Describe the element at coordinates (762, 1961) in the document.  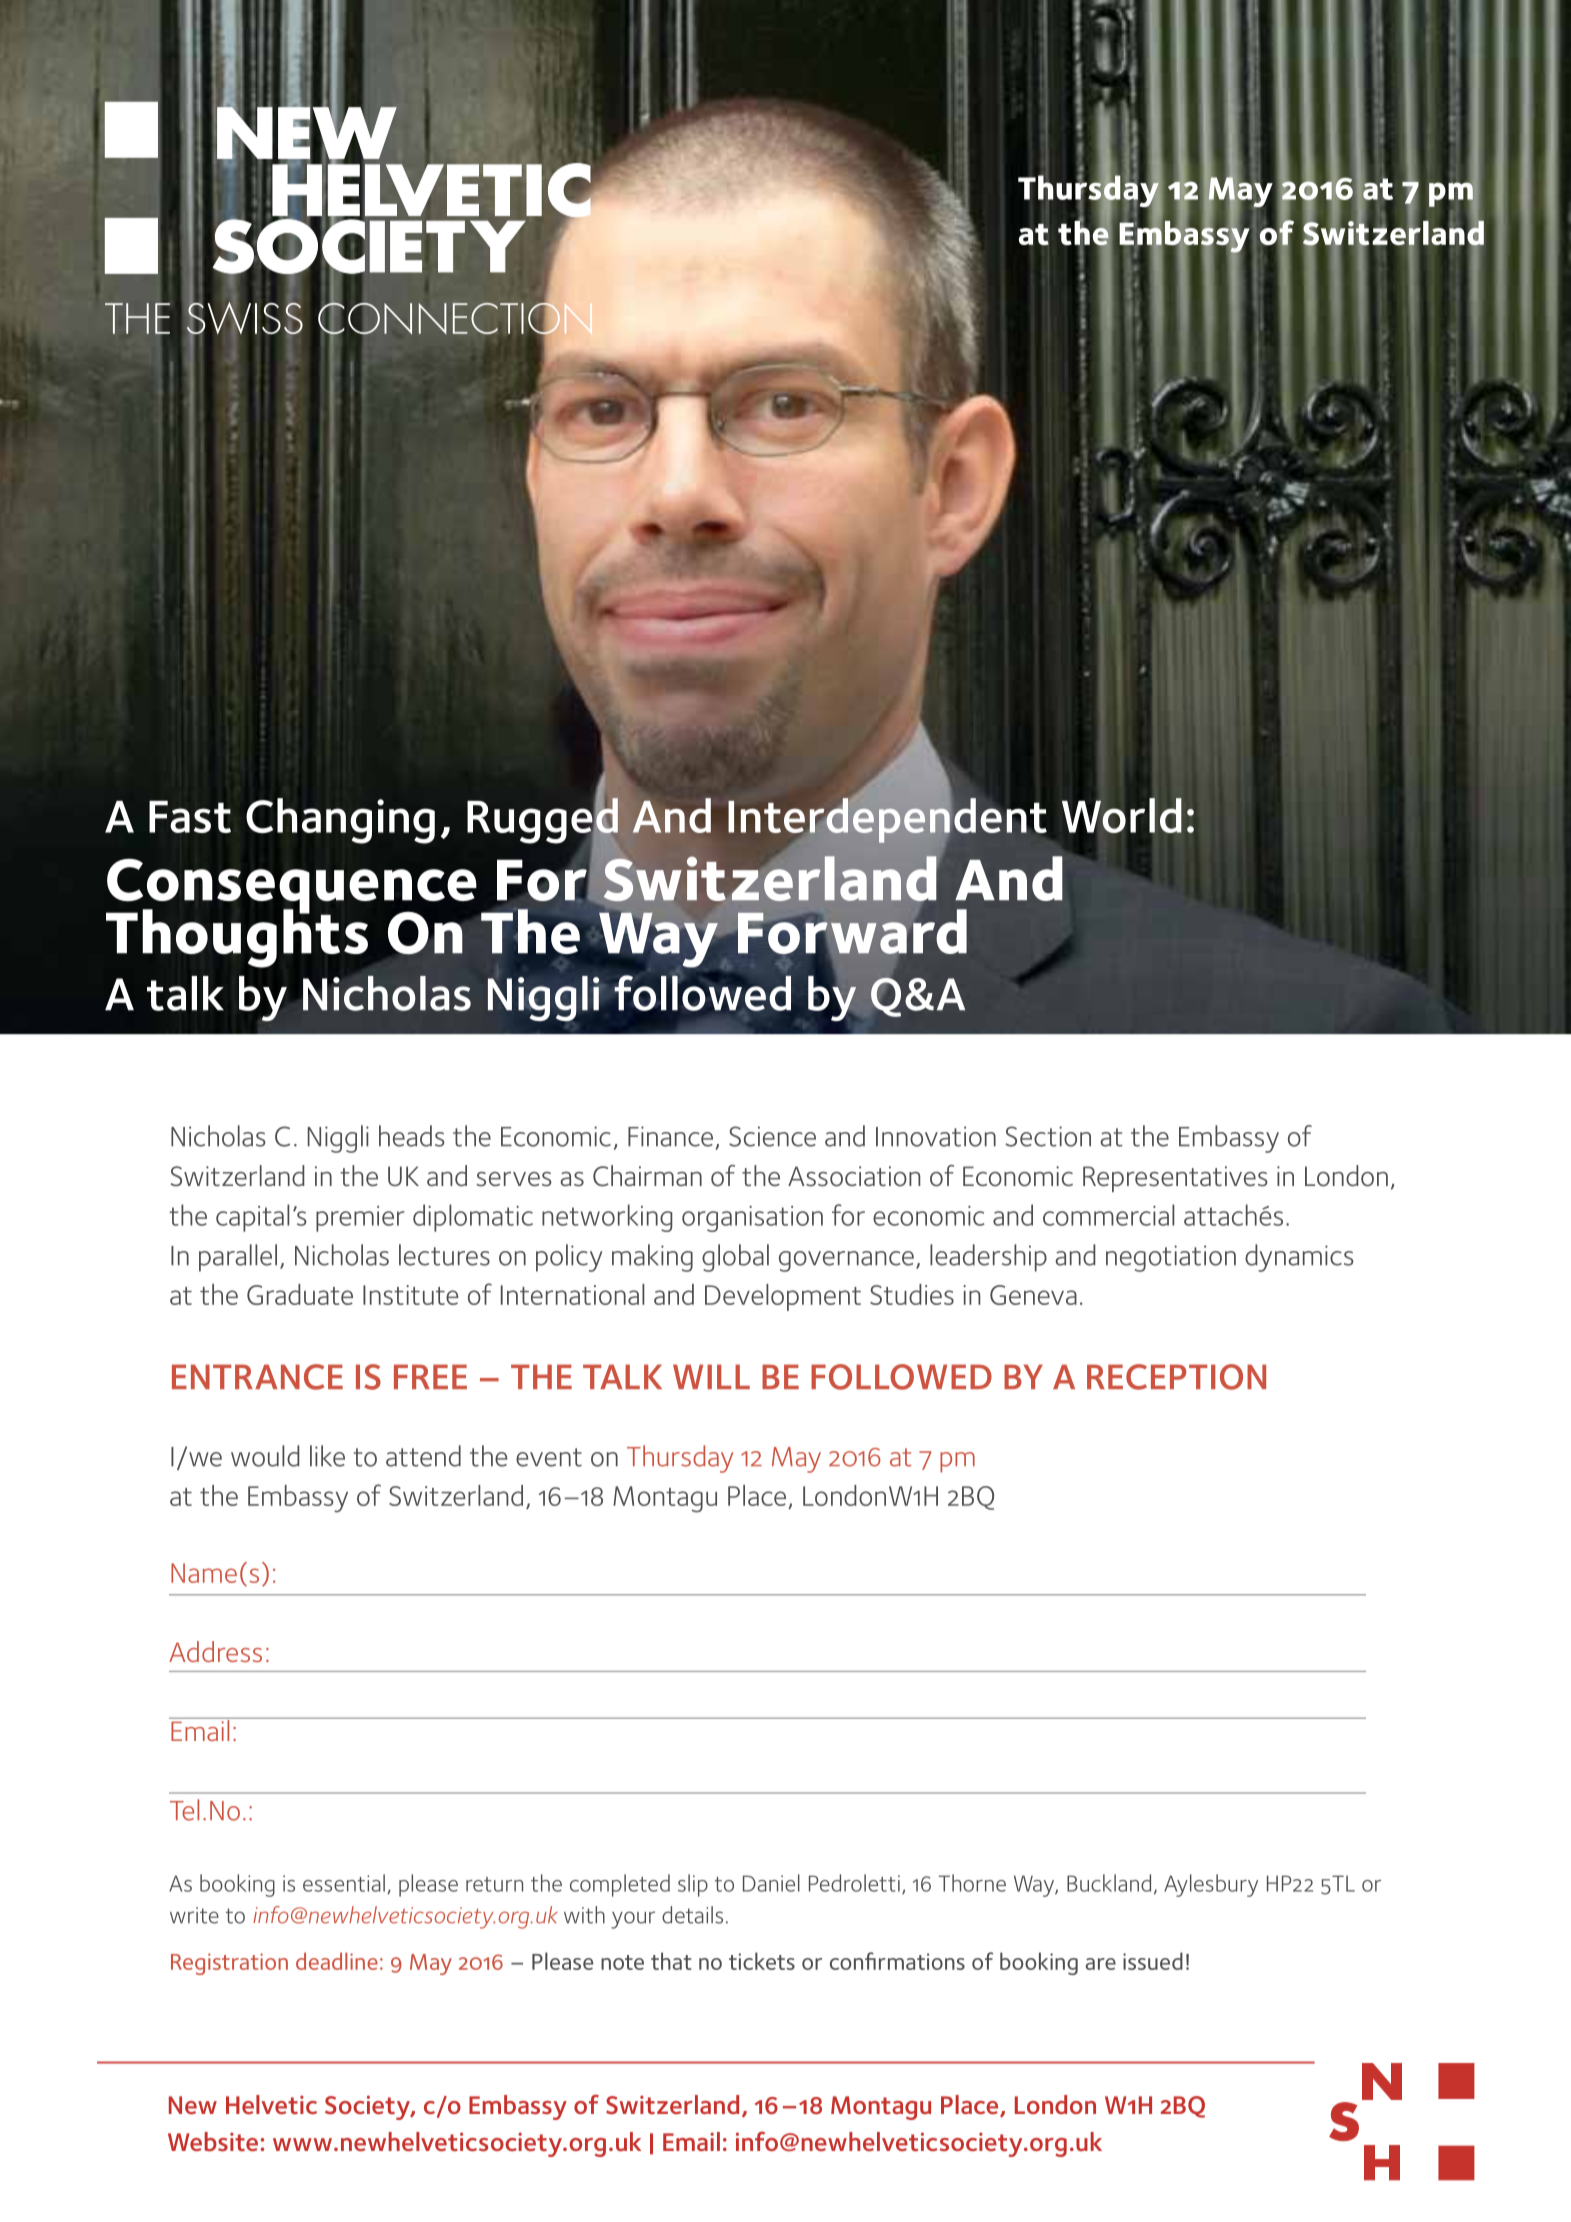
I see `tickets` at that location.
